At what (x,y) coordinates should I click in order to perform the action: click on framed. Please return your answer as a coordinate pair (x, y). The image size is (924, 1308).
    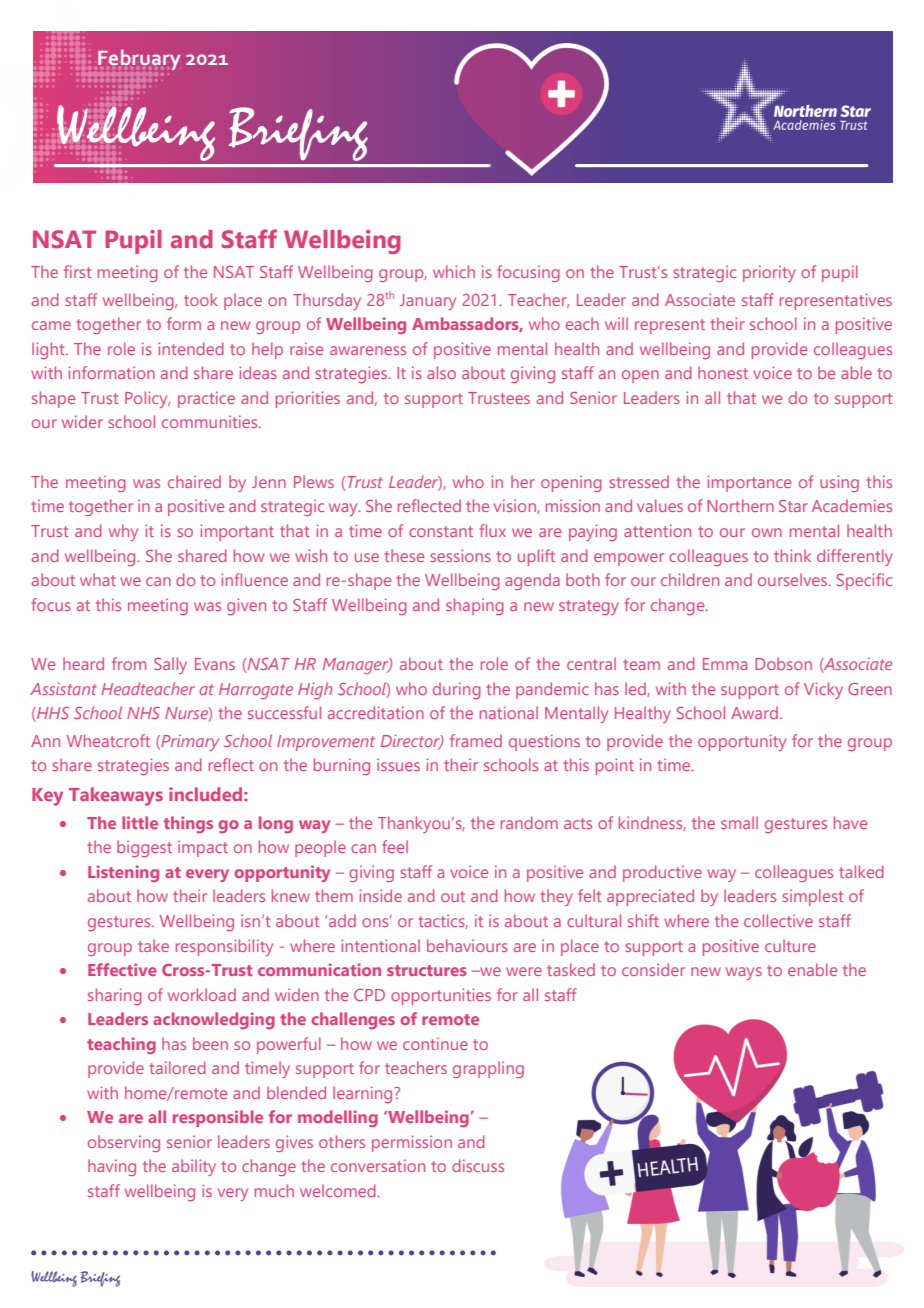
    Looking at the image, I should click on (476, 740).
